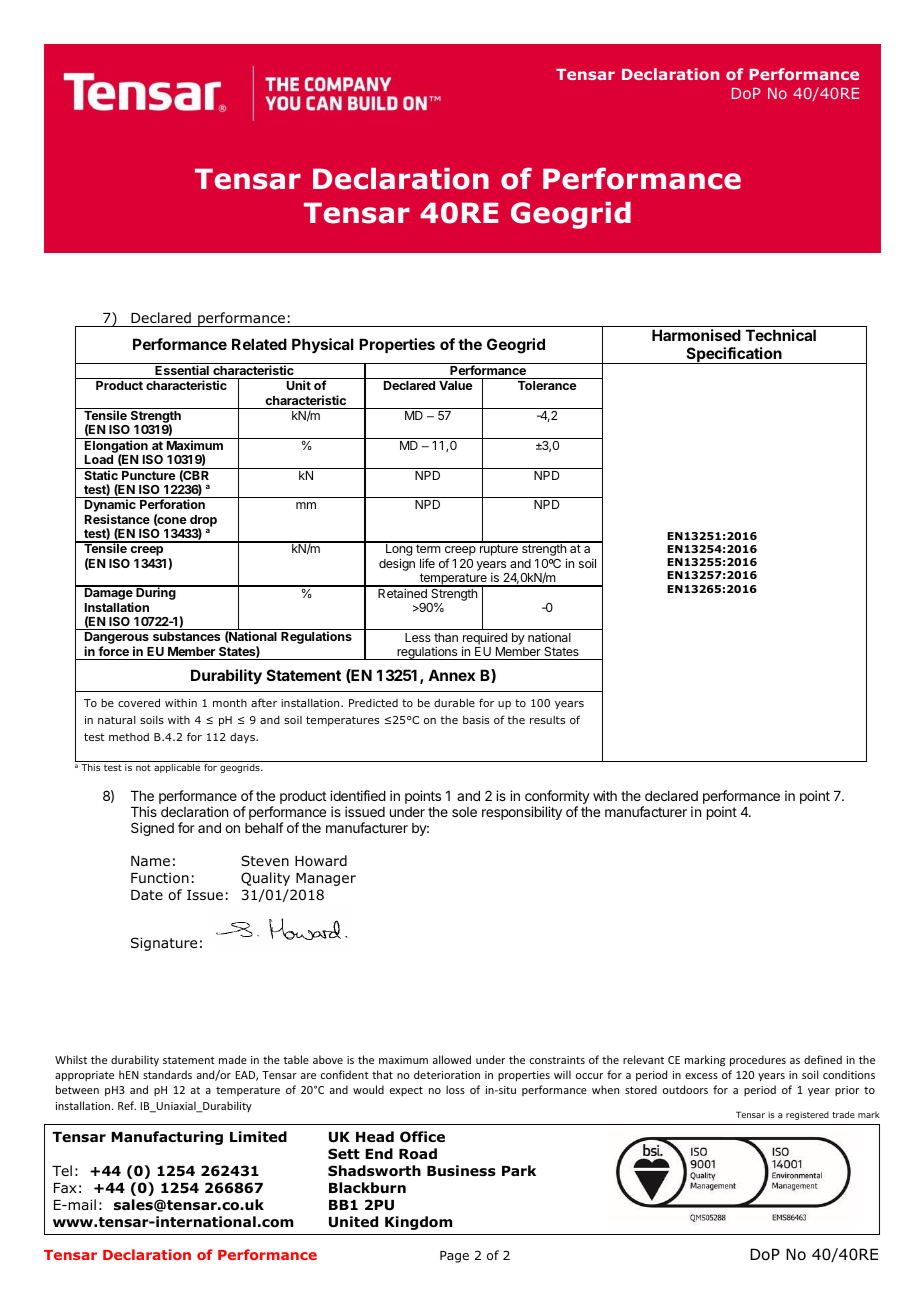 The image size is (924, 1308). Describe the element at coordinates (454, 702) in the page. I see `durable` at that location.
